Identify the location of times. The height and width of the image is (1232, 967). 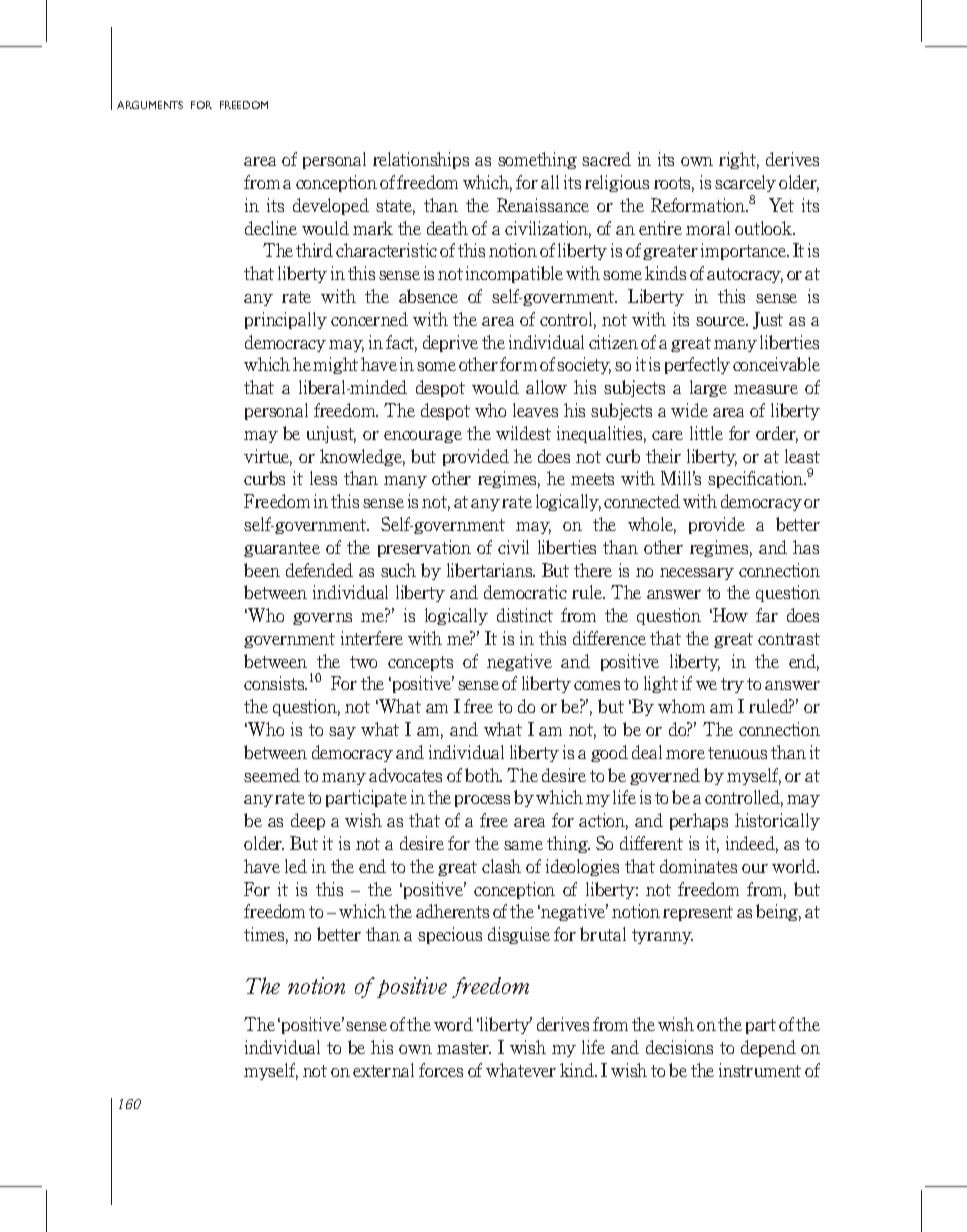
(266, 935).
